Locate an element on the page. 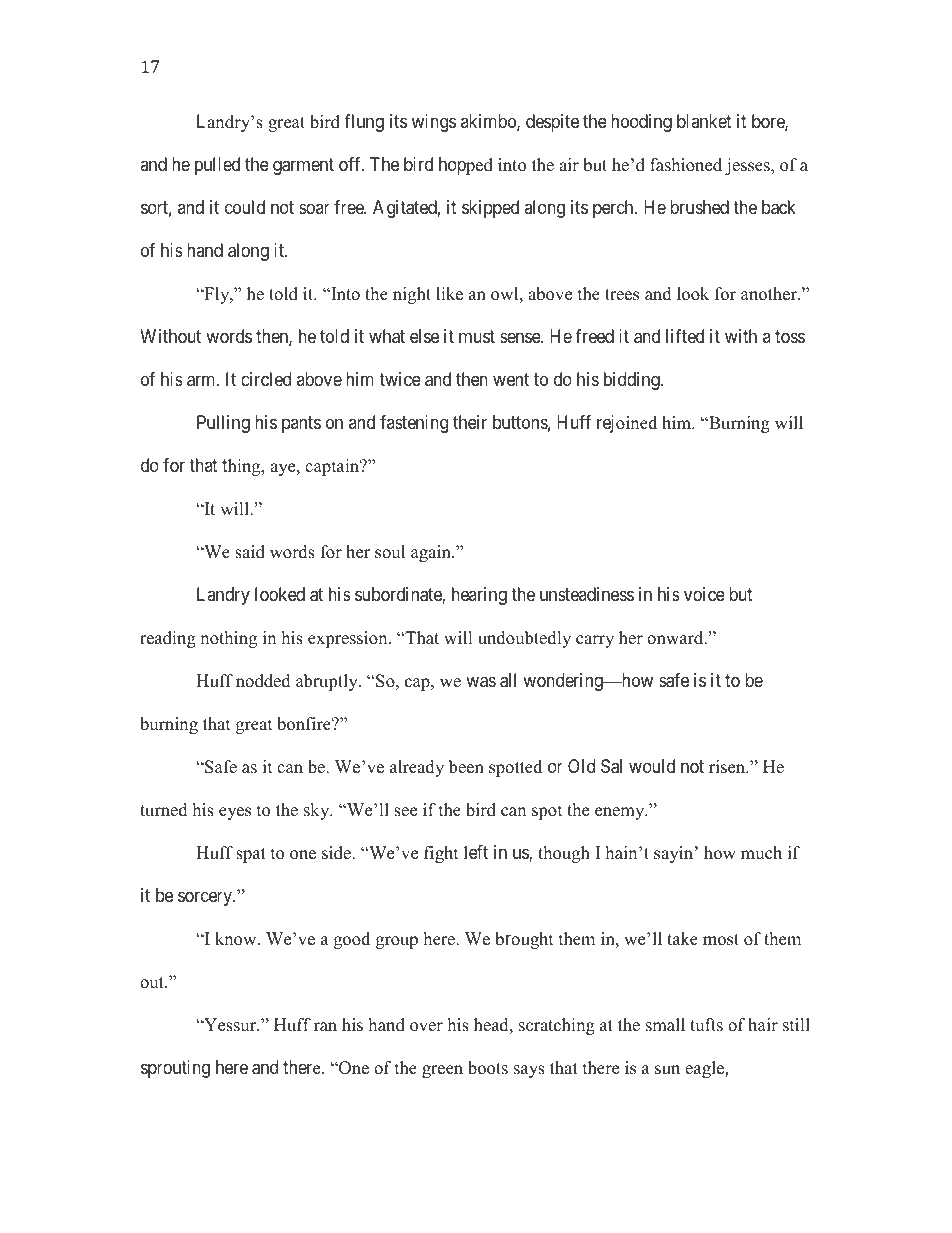  Pulling is located at coordinates (223, 424).
